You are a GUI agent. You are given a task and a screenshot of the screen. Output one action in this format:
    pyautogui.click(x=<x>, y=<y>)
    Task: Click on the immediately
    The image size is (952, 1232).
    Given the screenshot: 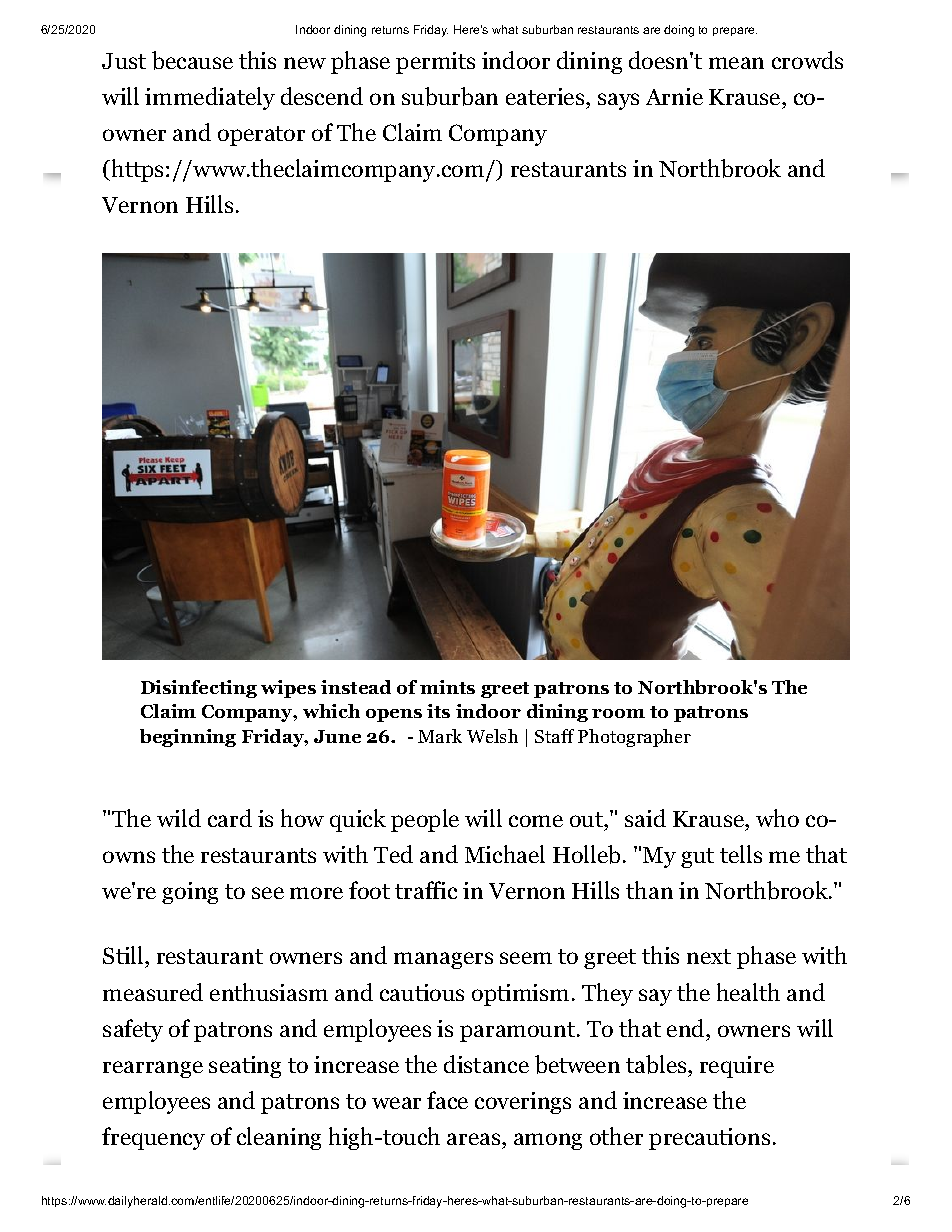 What is the action you would take?
    pyautogui.click(x=210, y=98)
